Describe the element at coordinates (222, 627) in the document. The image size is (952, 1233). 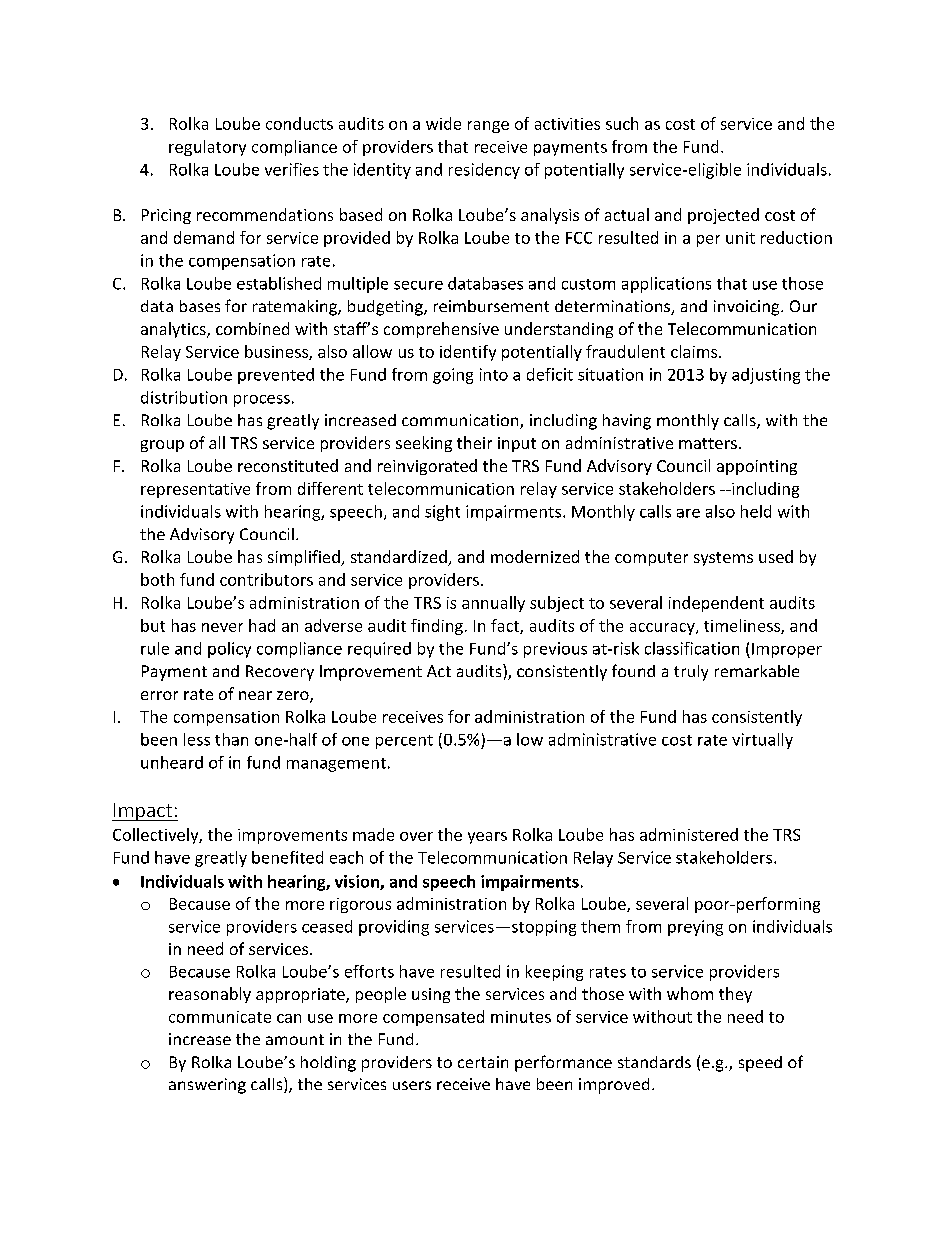
I see `never` at that location.
